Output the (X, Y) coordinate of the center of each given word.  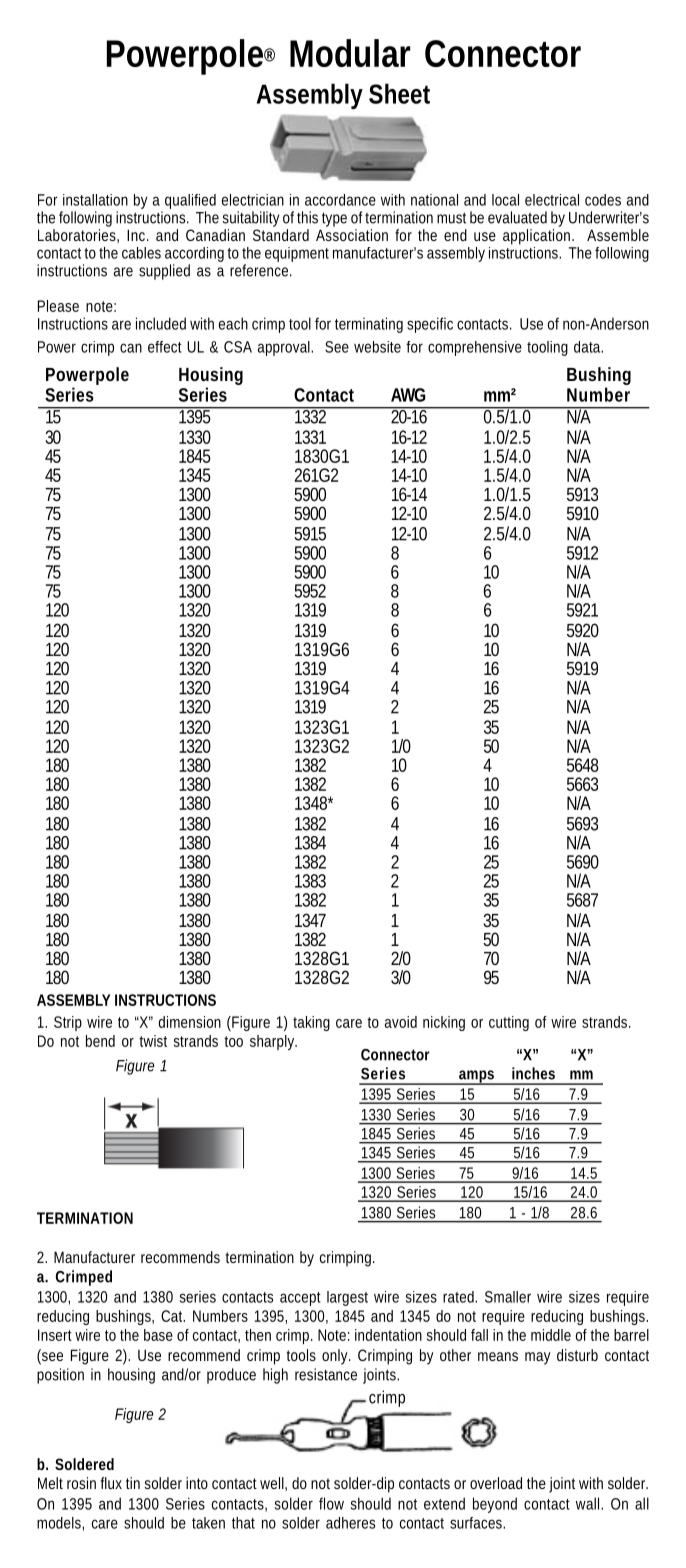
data (587, 347)
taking (311, 1023)
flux (111, 1483)
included (161, 323)
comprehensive (475, 348)
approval (285, 348)
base (158, 1335)
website (377, 347)
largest (347, 1298)
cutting (509, 1023)
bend (100, 1041)
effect (165, 347)
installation (95, 200)
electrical (552, 200)
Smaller (508, 1297)
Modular (350, 53)
